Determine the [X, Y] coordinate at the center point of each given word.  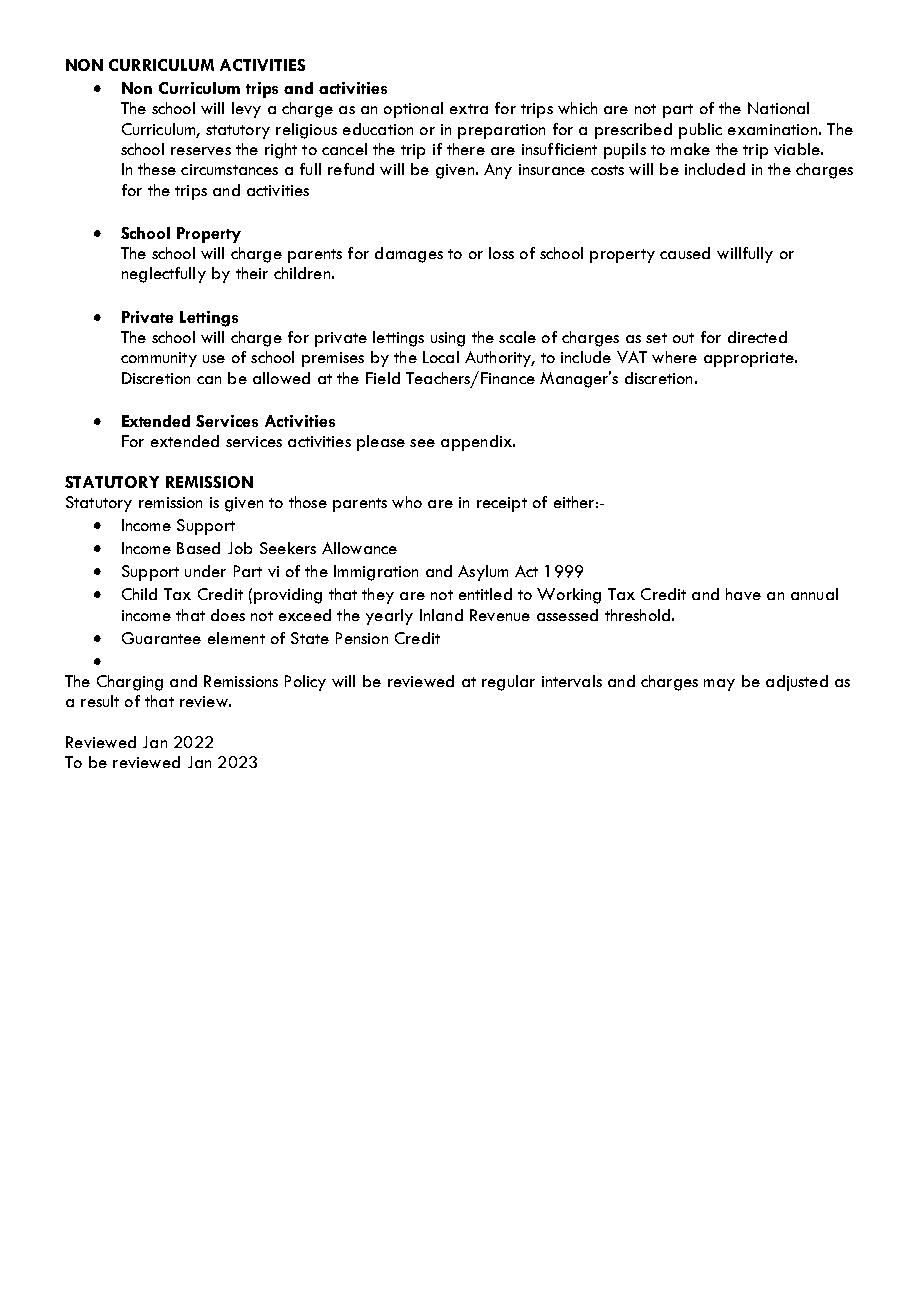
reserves [201, 151]
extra [469, 109]
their [252, 273]
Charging [130, 683]
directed [757, 337]
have [743, 594]
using [448, 339]
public [700, 131]
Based [198, 548]
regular [508, 683]
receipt [502, 504]
